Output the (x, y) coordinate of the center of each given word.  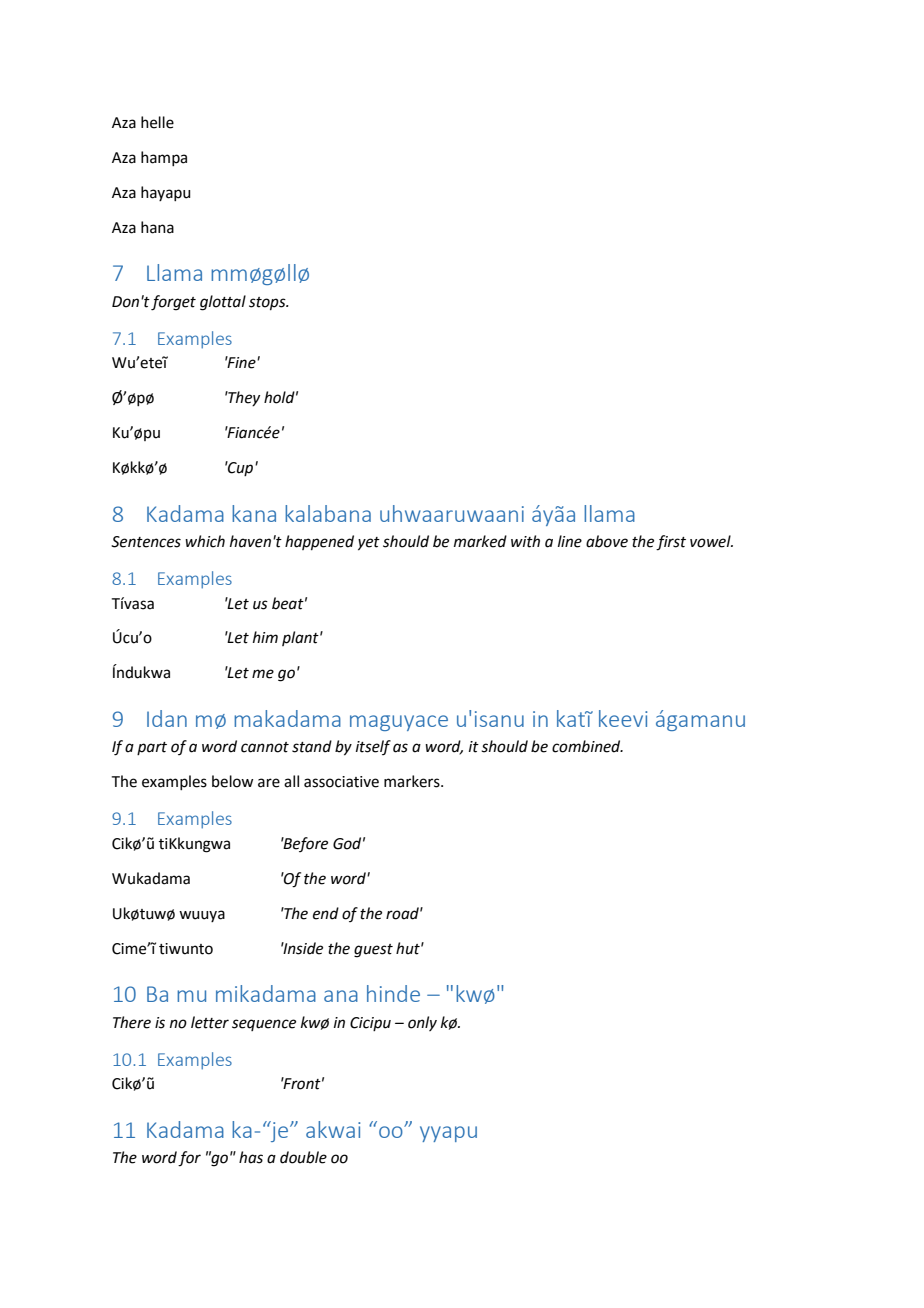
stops (268, 303)
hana (157, 227)
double (303, 1157)
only (422, 1023)
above (607, 541)
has (251, 1157)
